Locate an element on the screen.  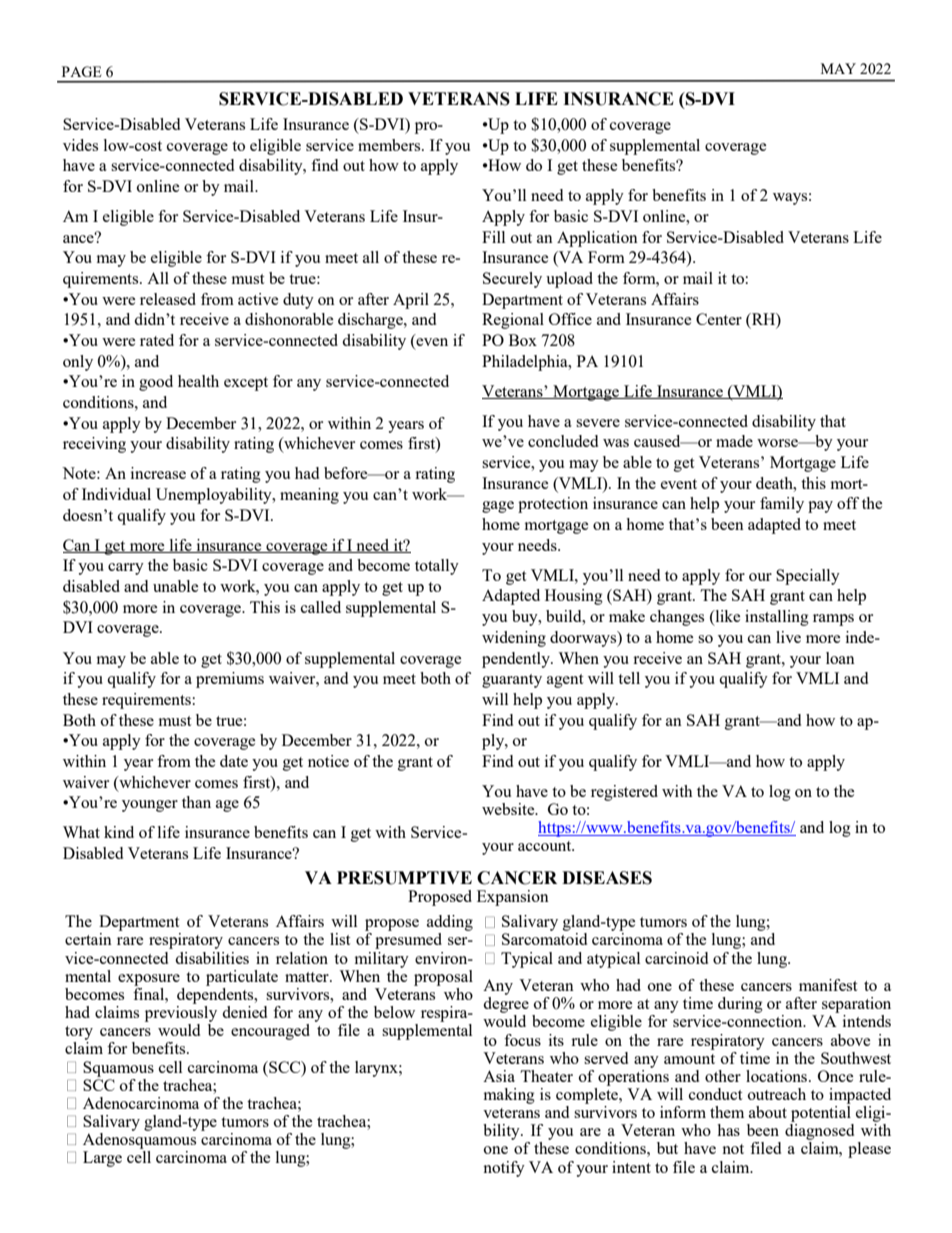
Expansion is located at coordinates (513, 898).
